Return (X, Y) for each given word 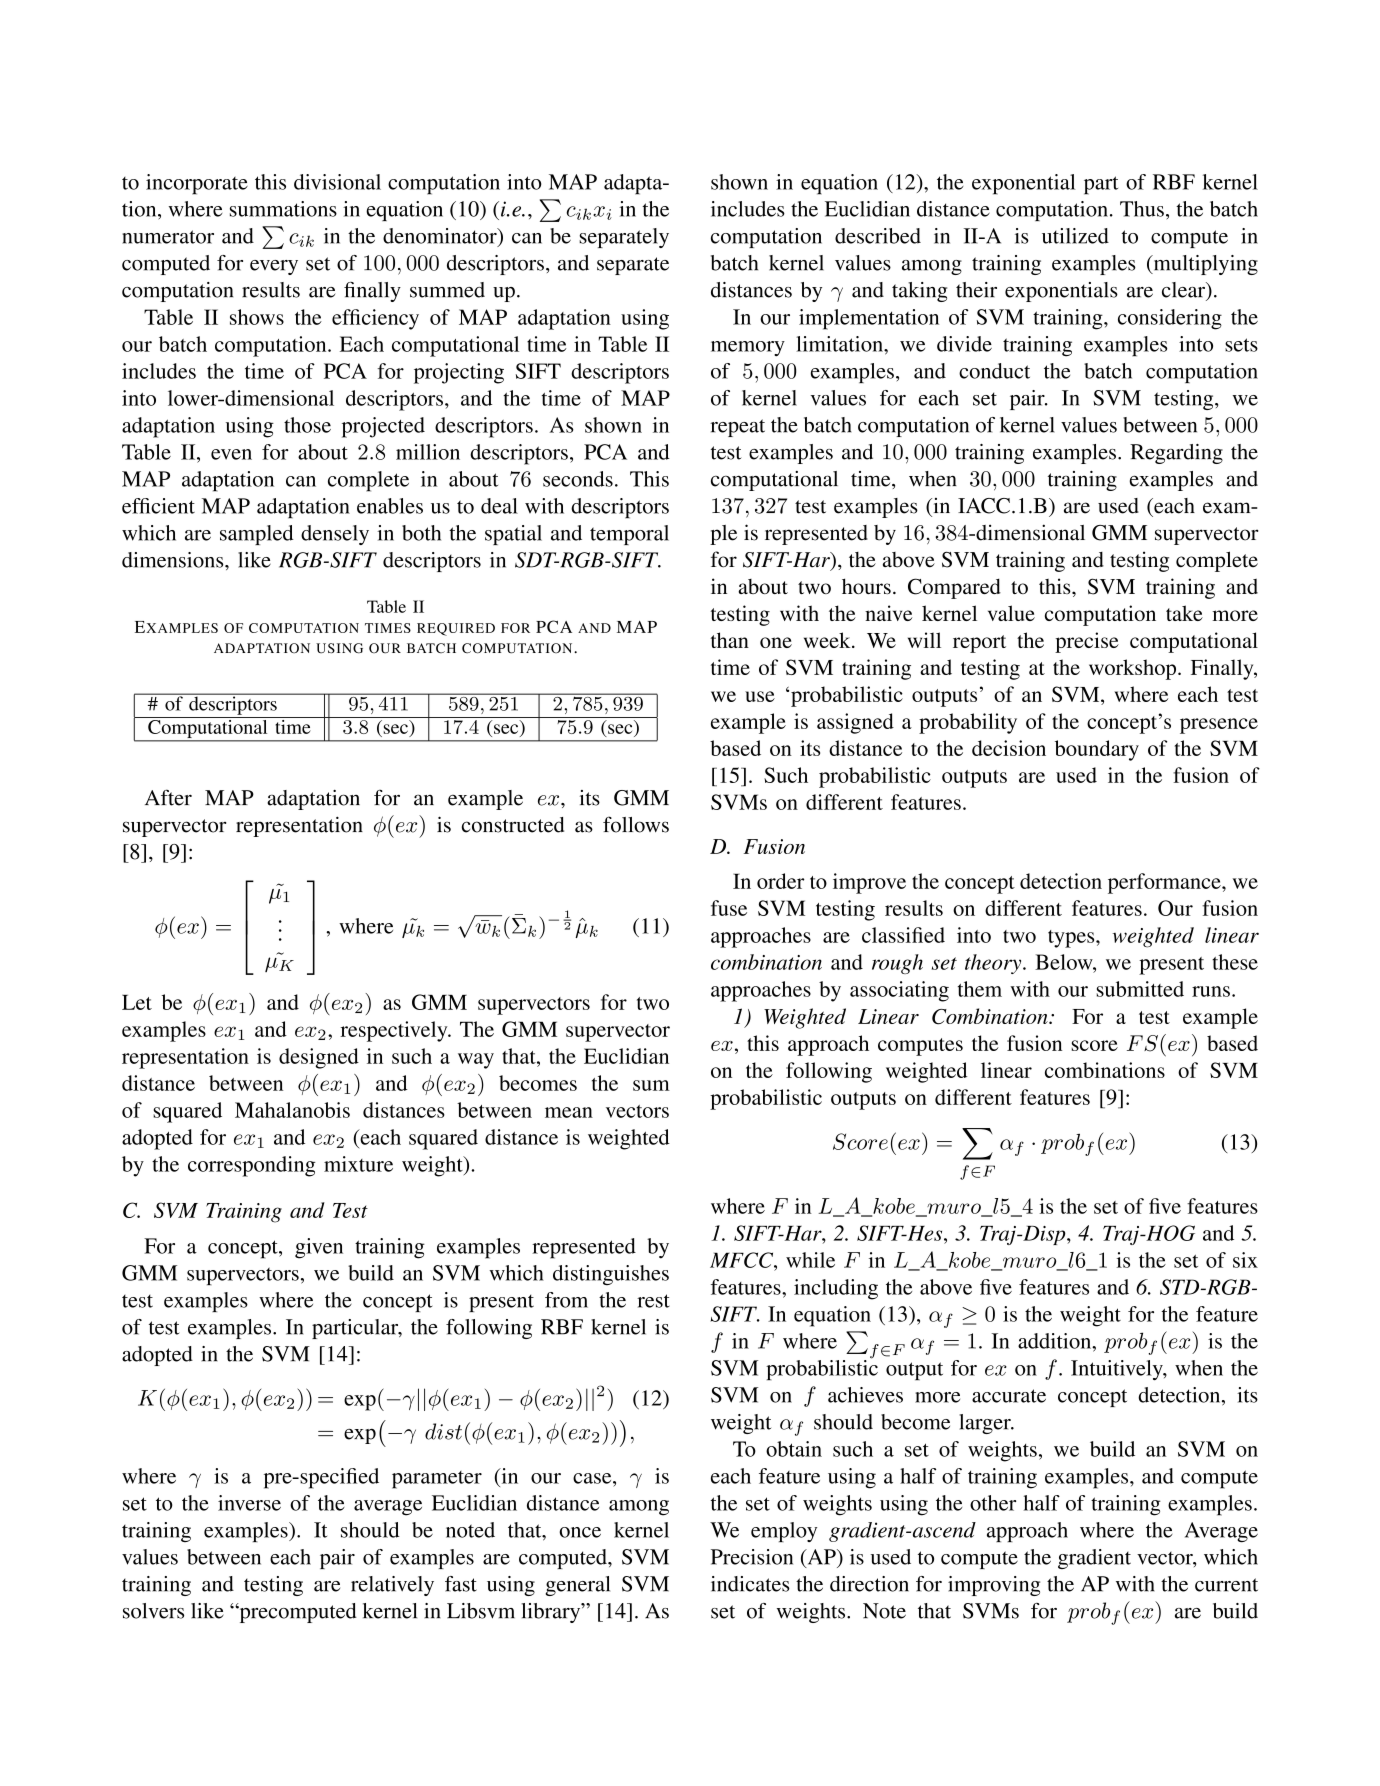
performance (1165, 883)
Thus (1142, 209)
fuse (729, 908)
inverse (249, 1503)
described (878, 236)
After (168, 797)
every (274, 267)
